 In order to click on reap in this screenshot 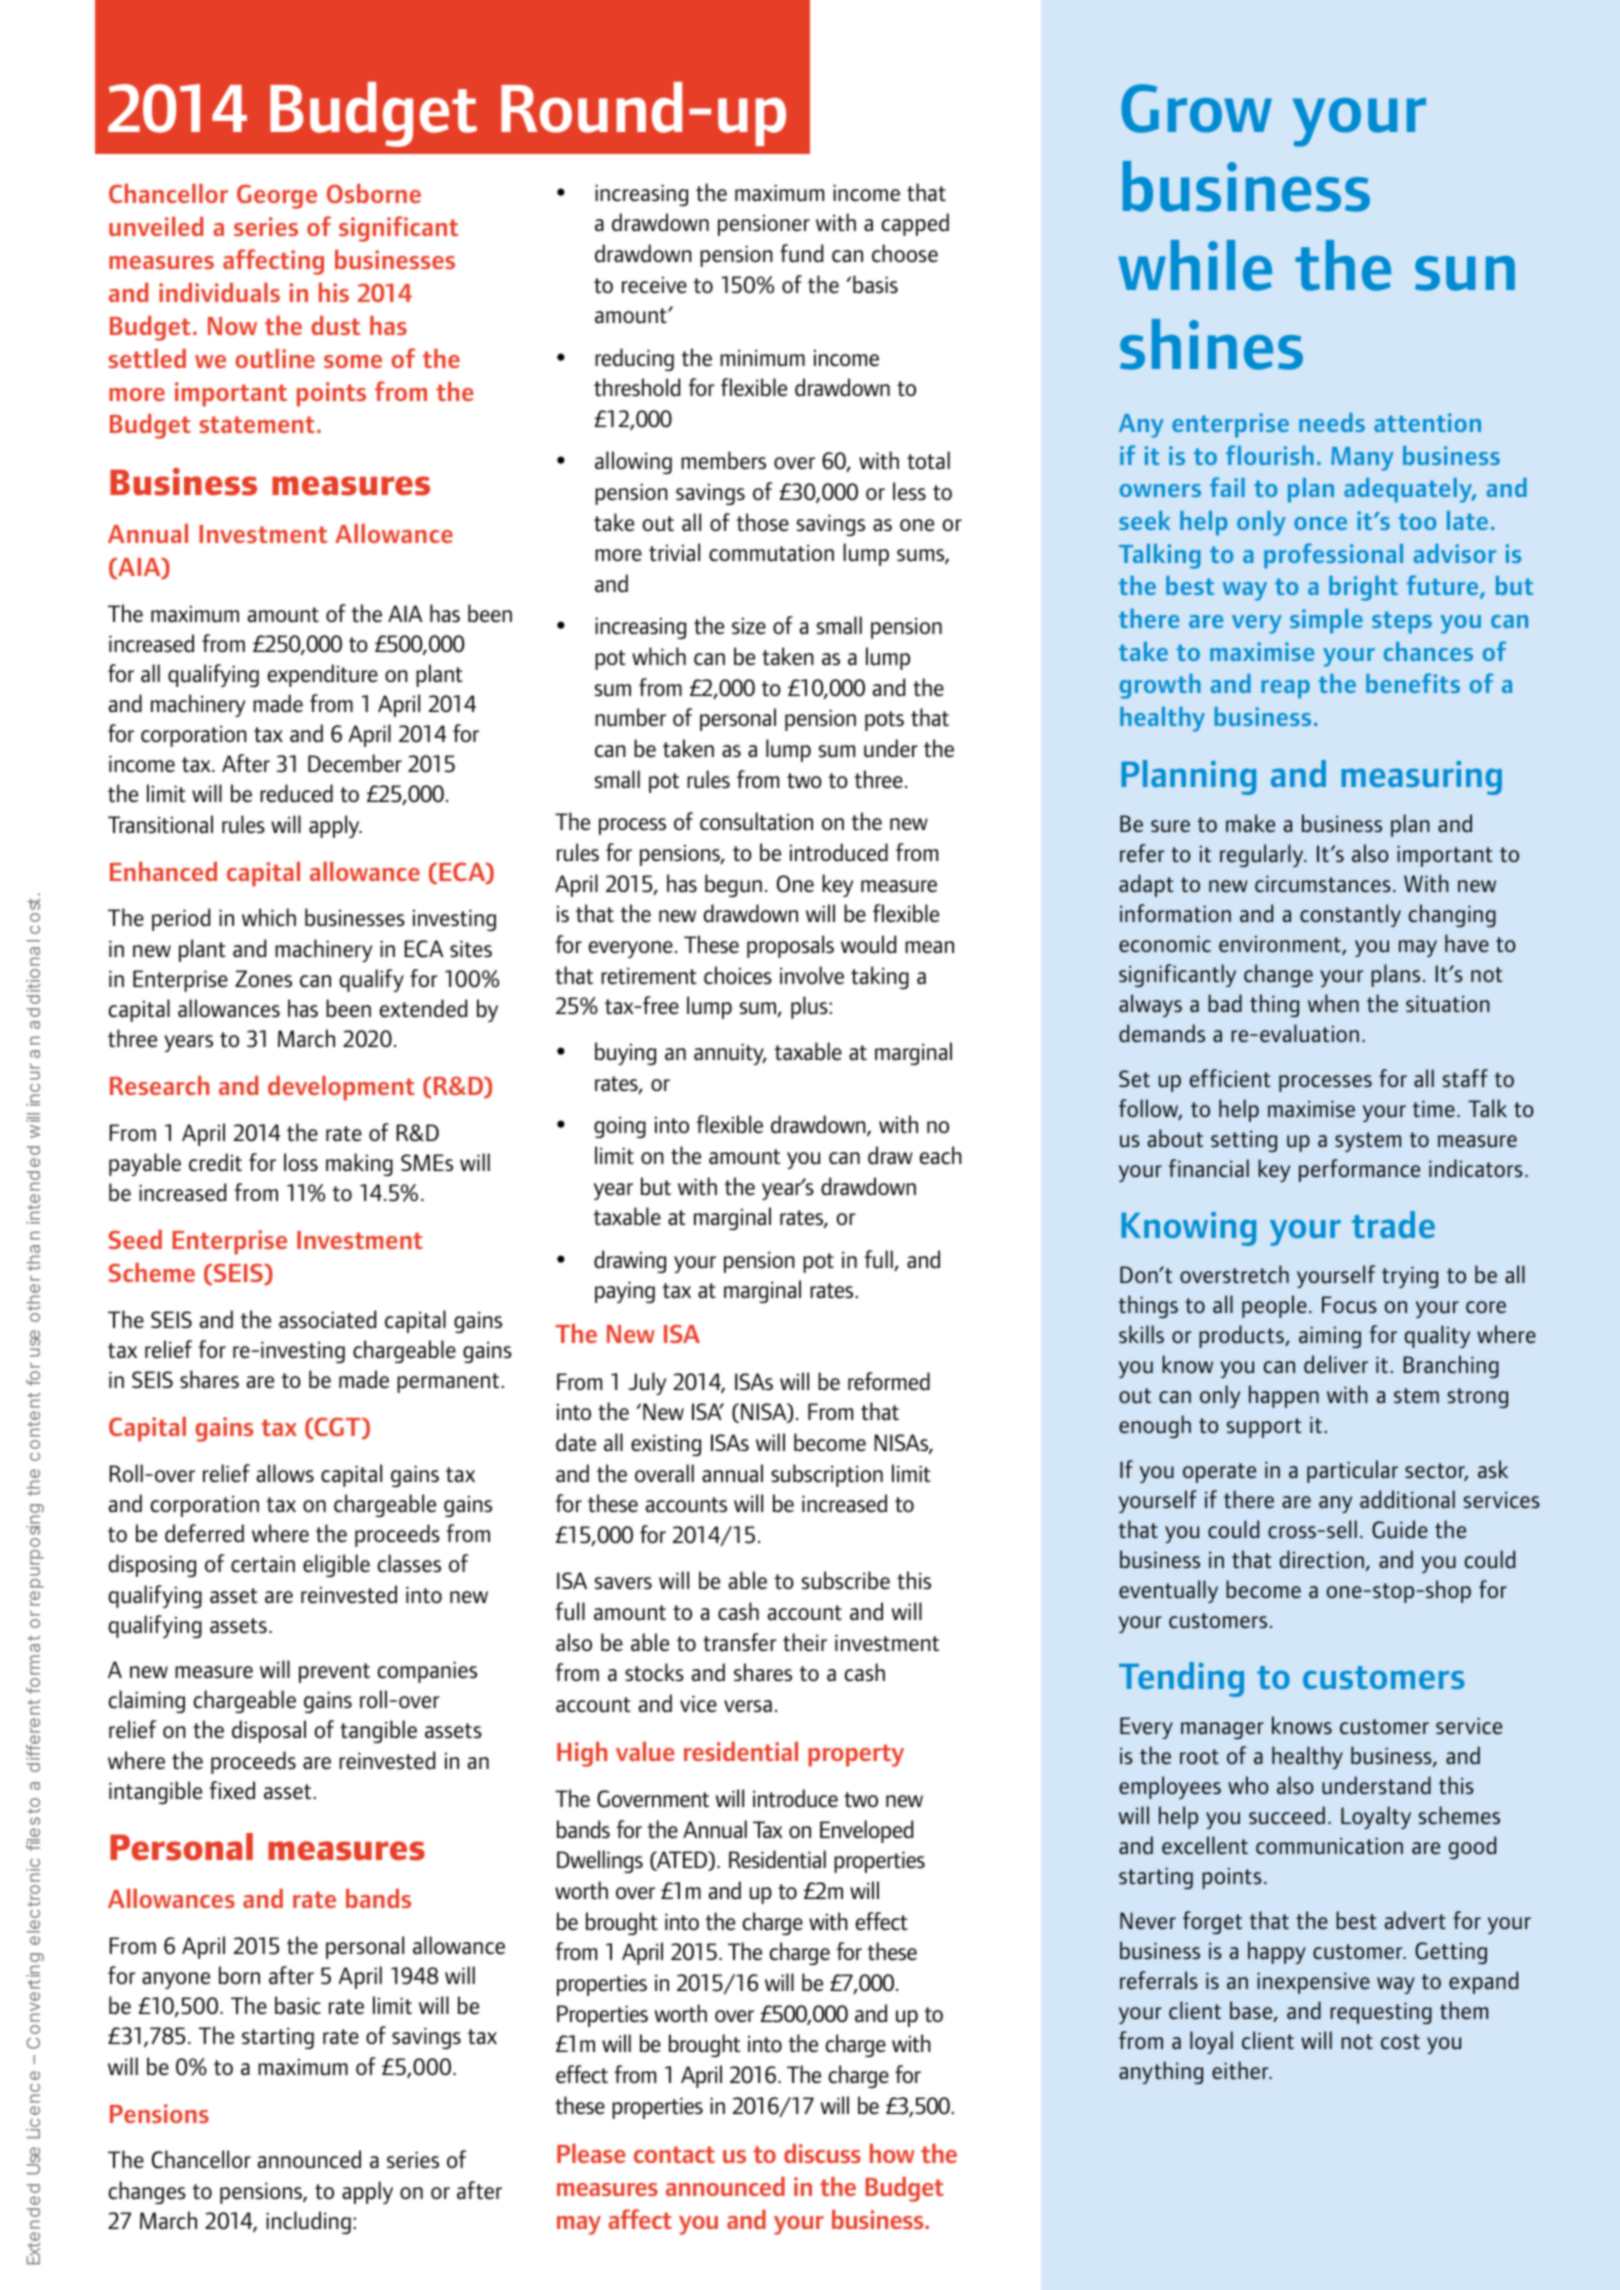, I will do `click(1285, 689)`.
